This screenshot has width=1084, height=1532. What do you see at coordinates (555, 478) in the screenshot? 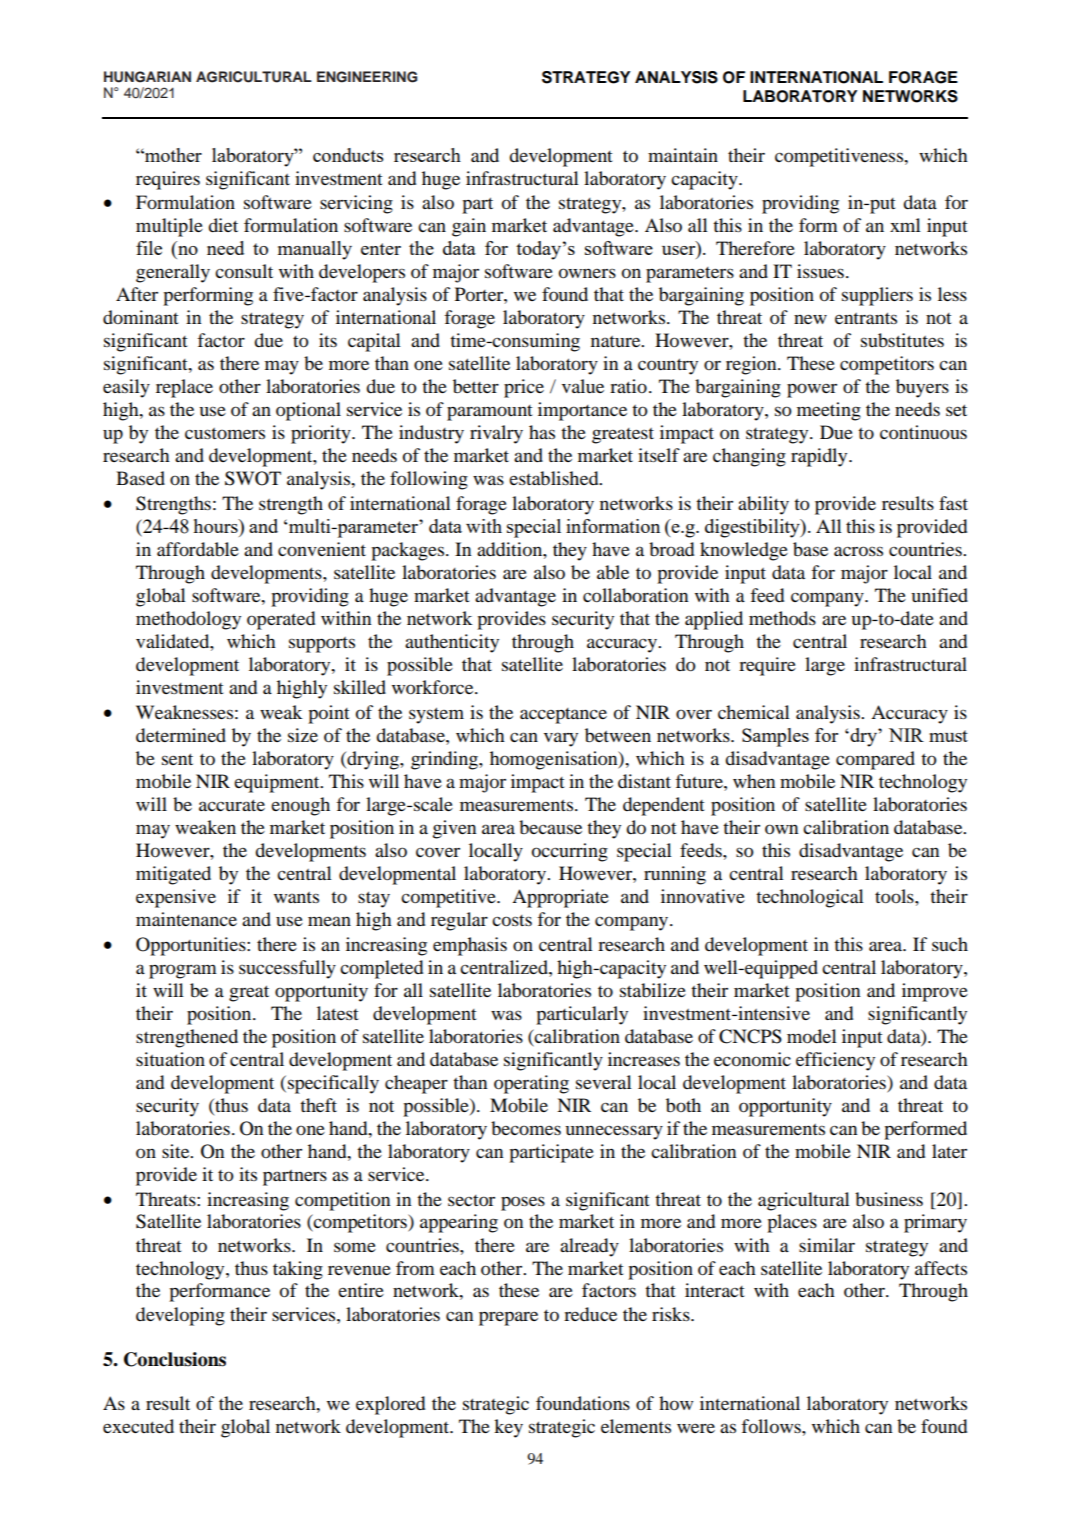
I see `established` at bounding box center [555, 478].
